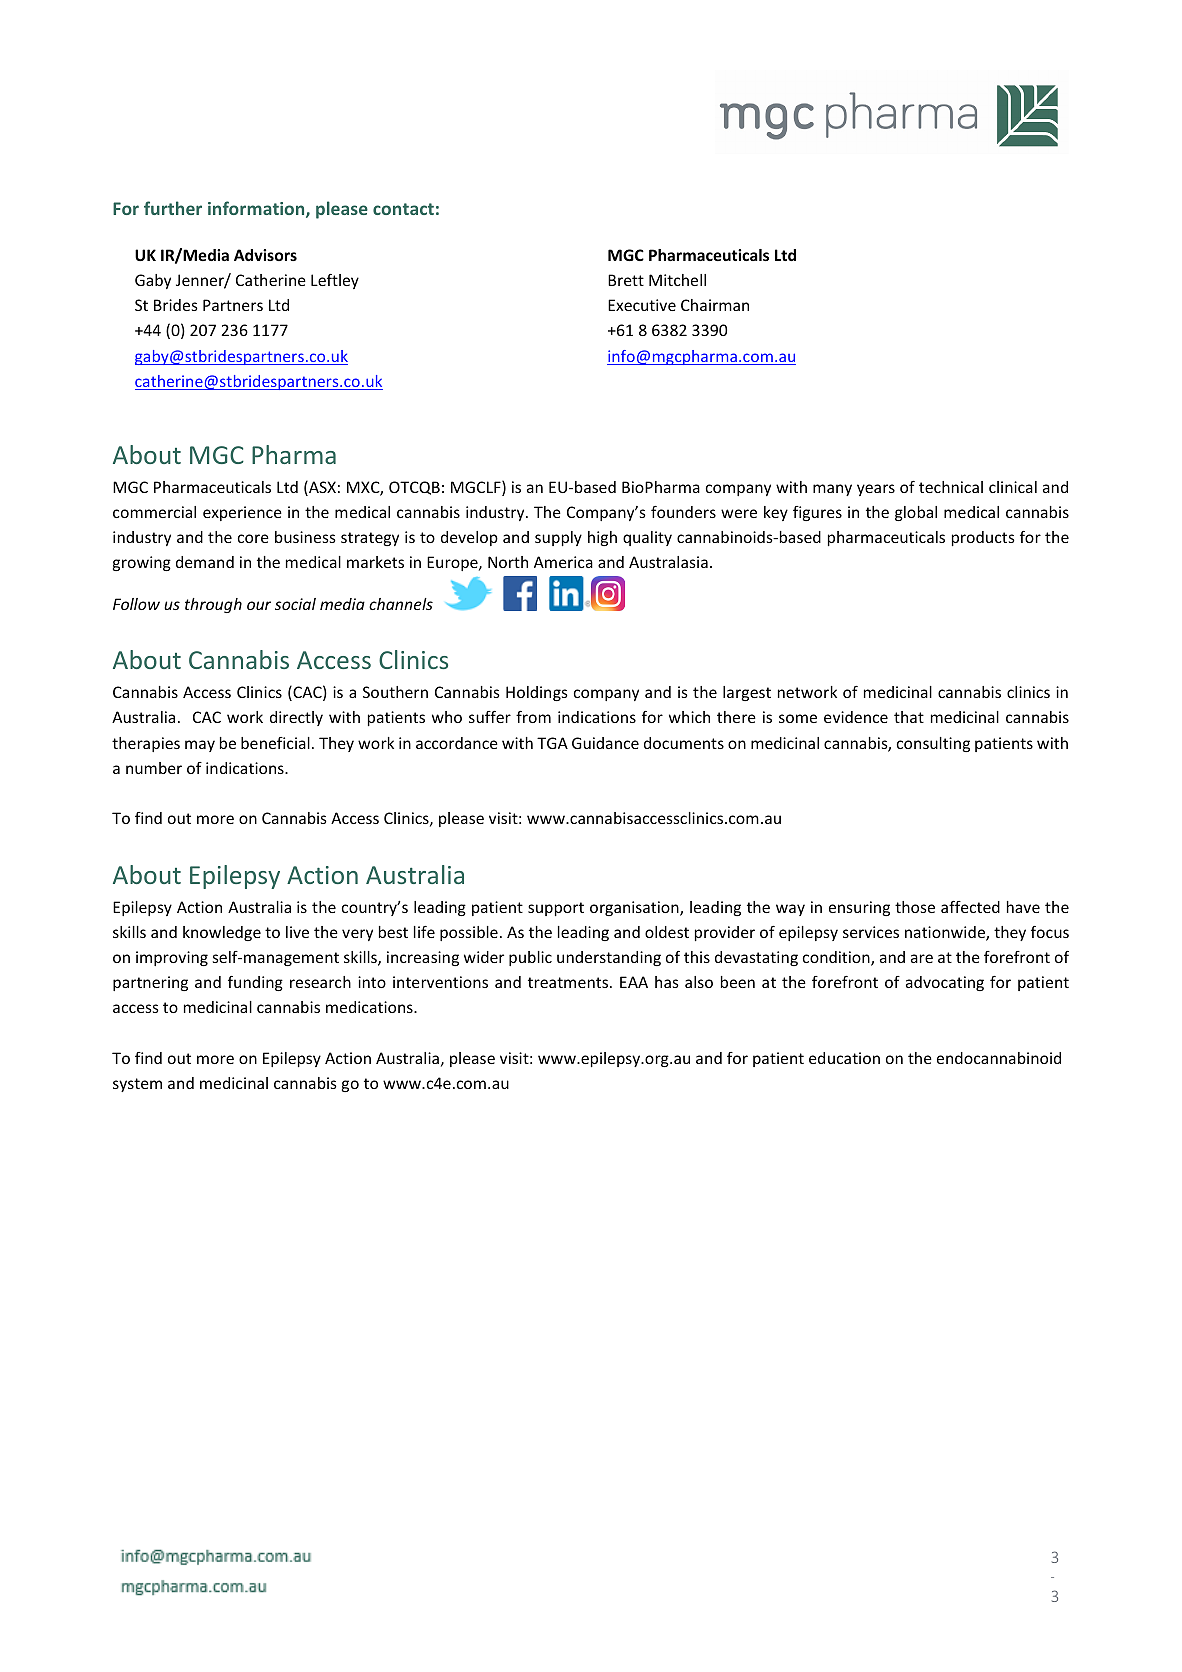 The height and width of the image is (1672, 1182). I want to click on treatments, so click(569, 982).
